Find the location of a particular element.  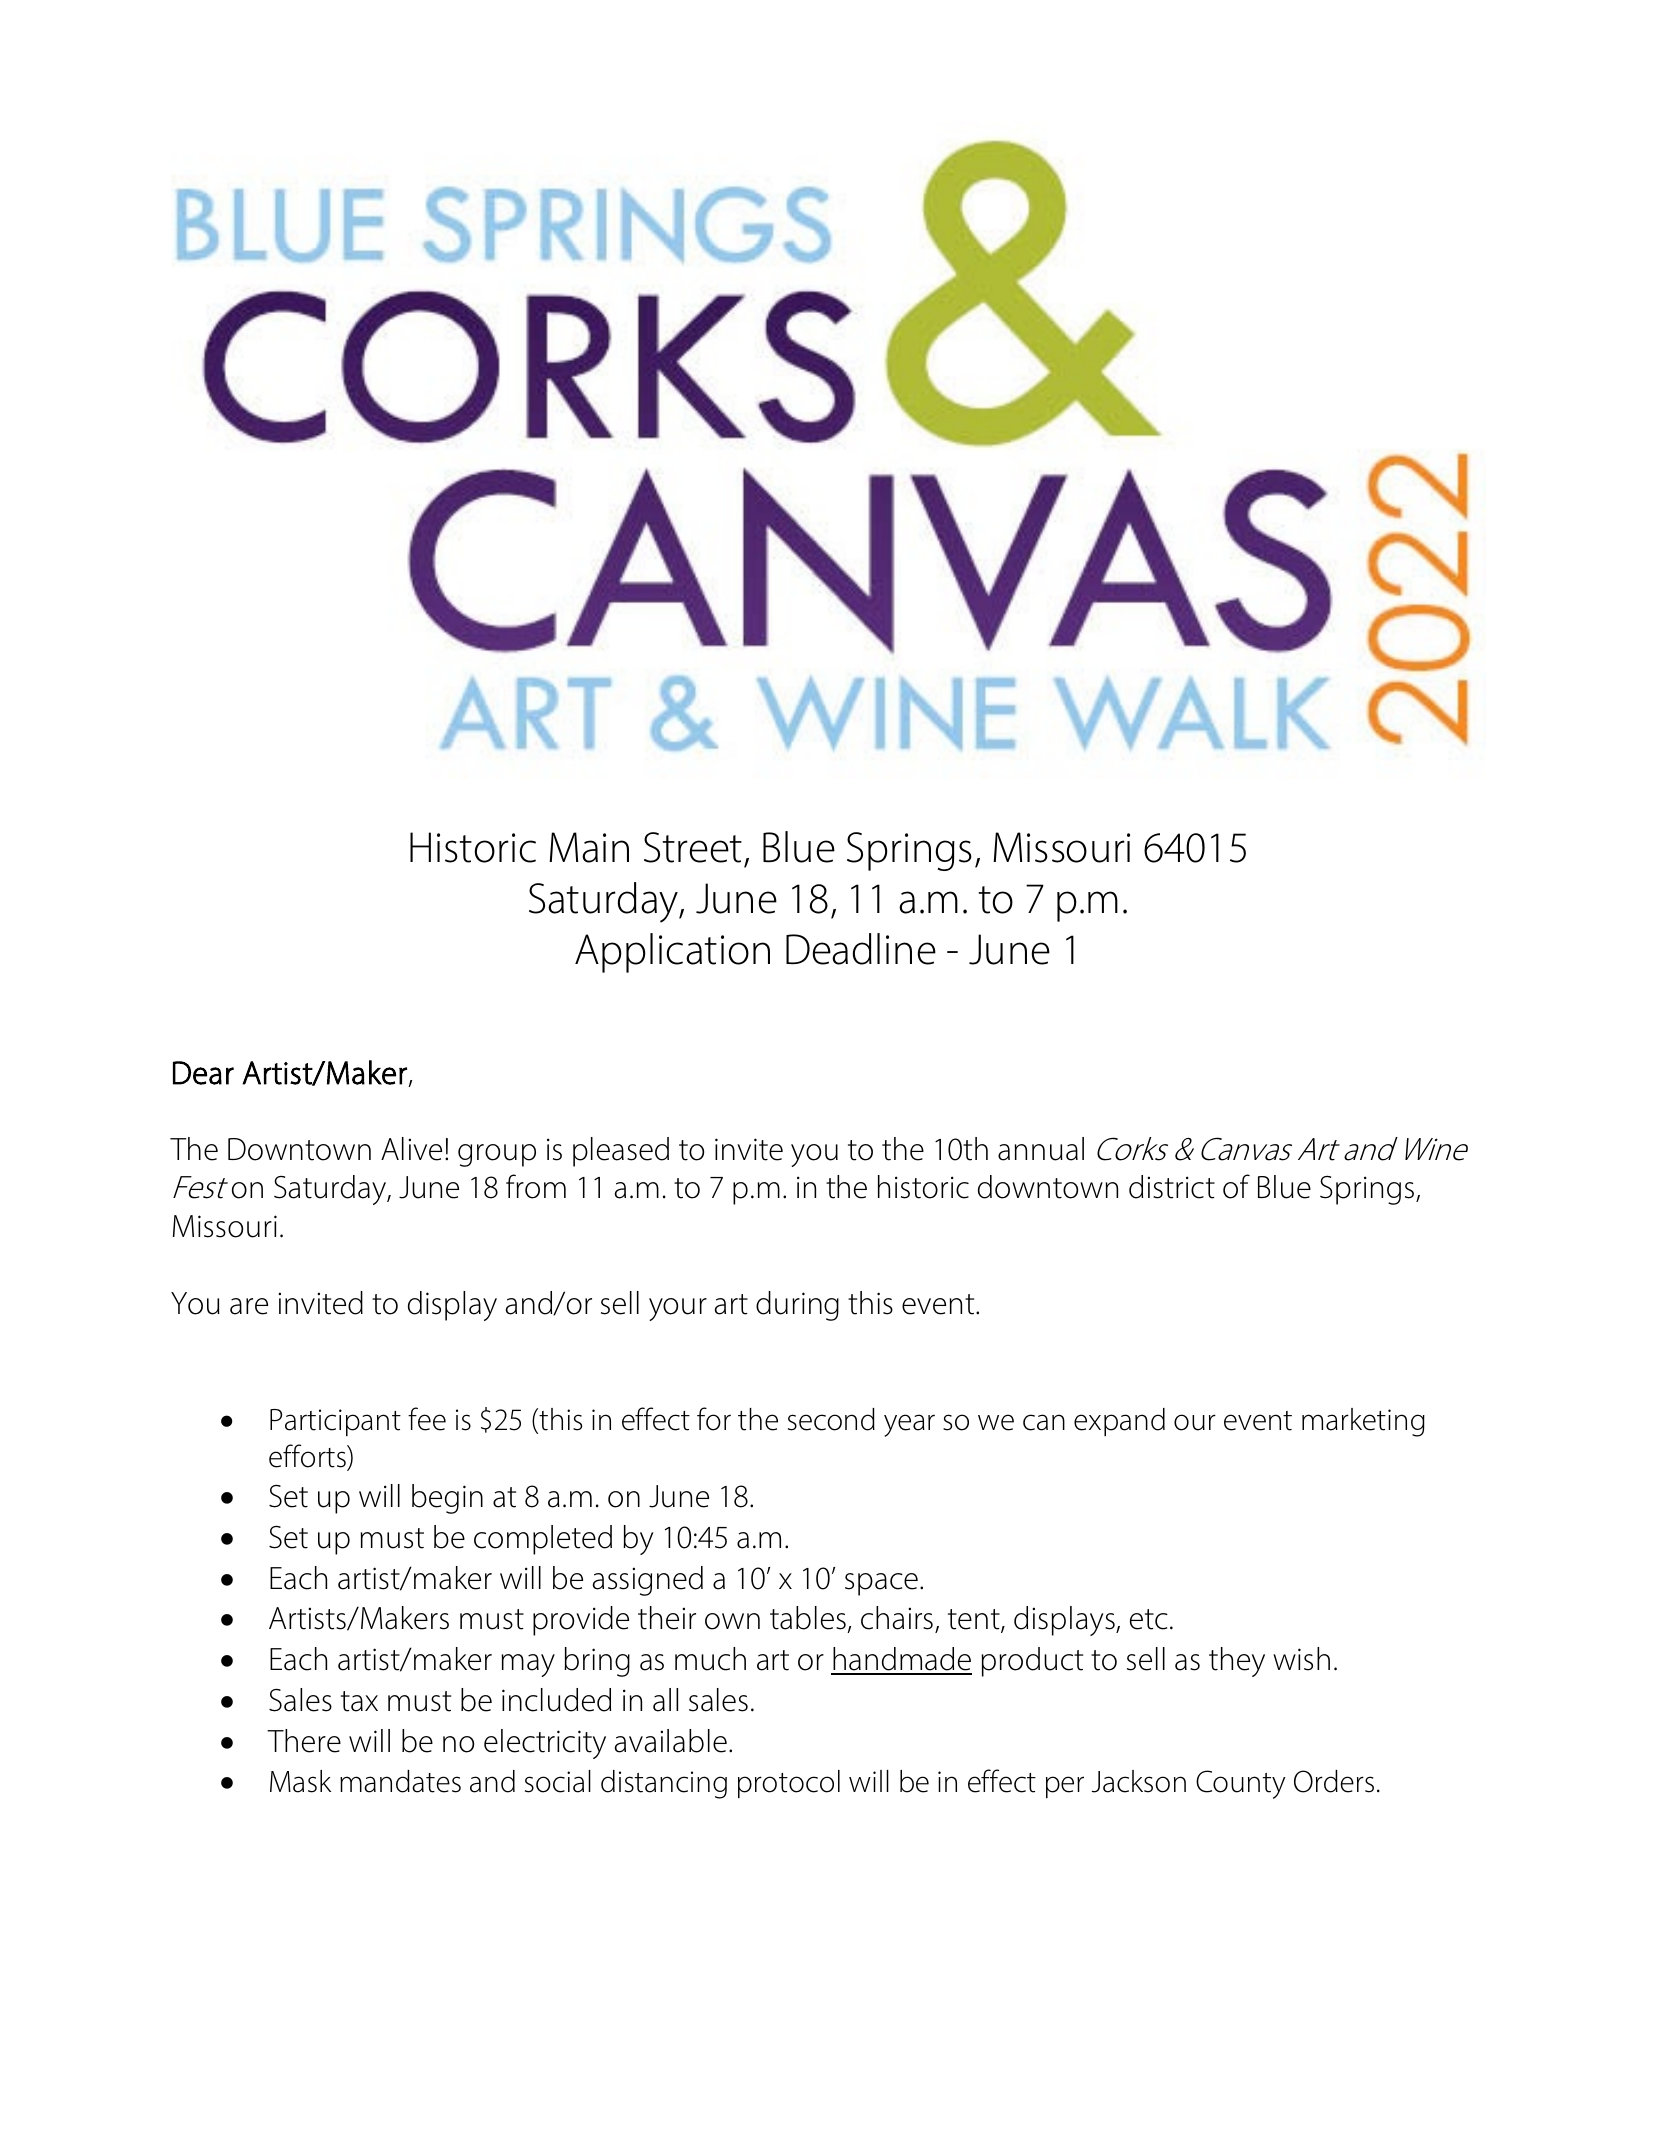

Deadline is located at coordinates (861, 949).
